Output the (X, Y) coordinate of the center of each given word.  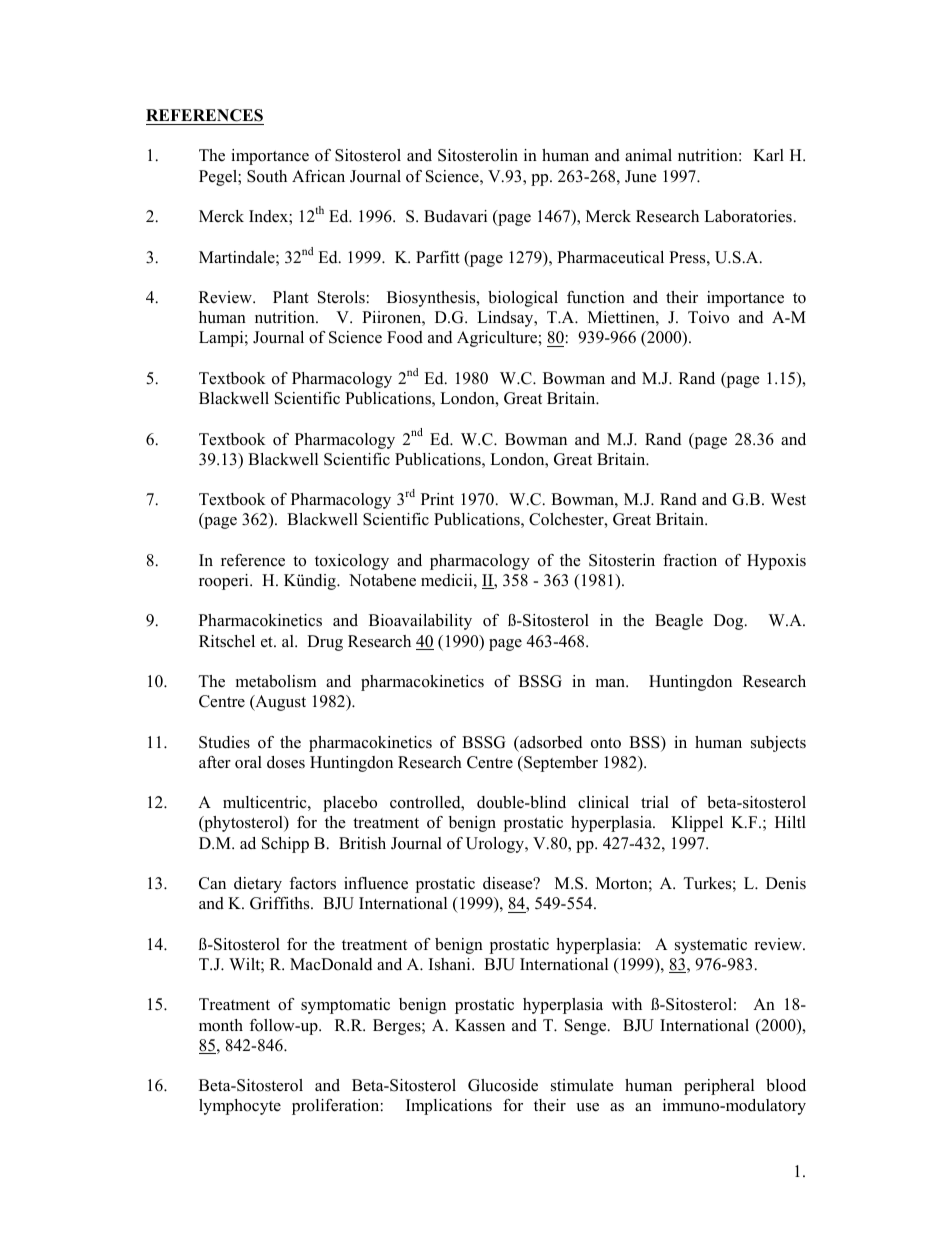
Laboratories (748, 216)
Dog (730, 622)
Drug (325, 643)
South (267, 176)
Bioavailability (420, 622)
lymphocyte (240, 1107)
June (641, 176)
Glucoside (503, 1085)
